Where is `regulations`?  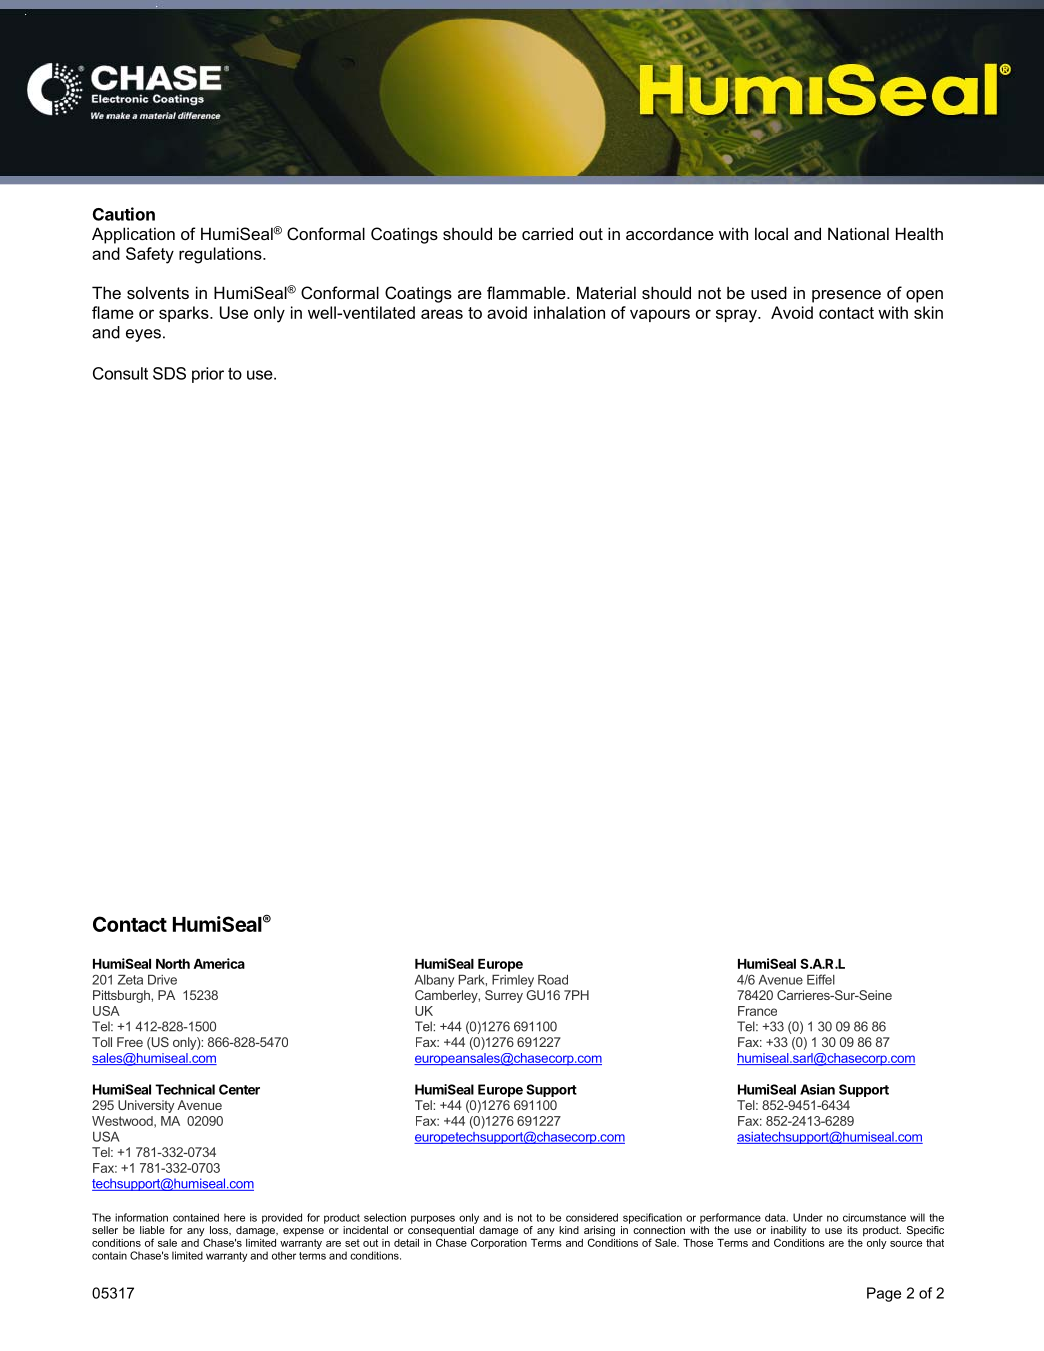
regulations is located at coordinates (221, 255).
